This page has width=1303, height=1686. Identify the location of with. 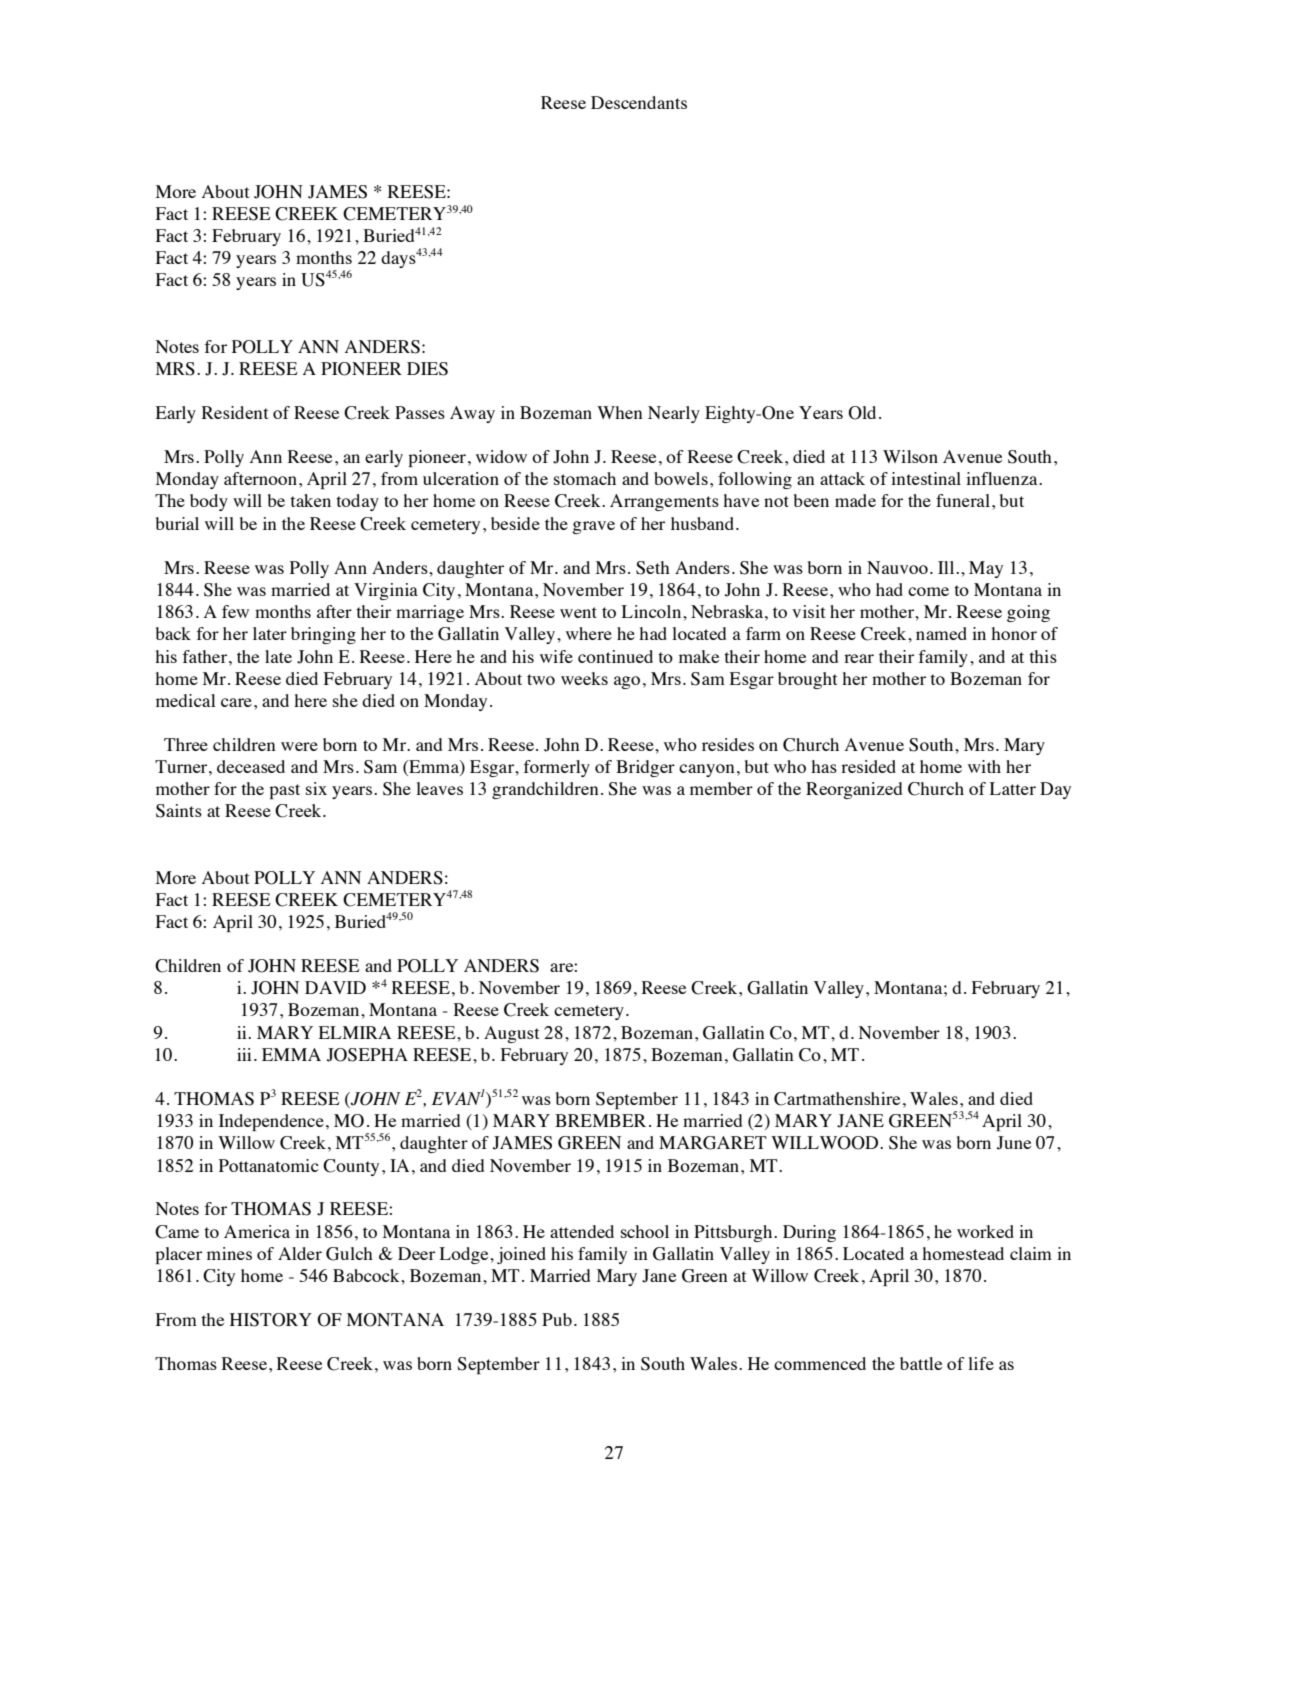
(984, 766).
